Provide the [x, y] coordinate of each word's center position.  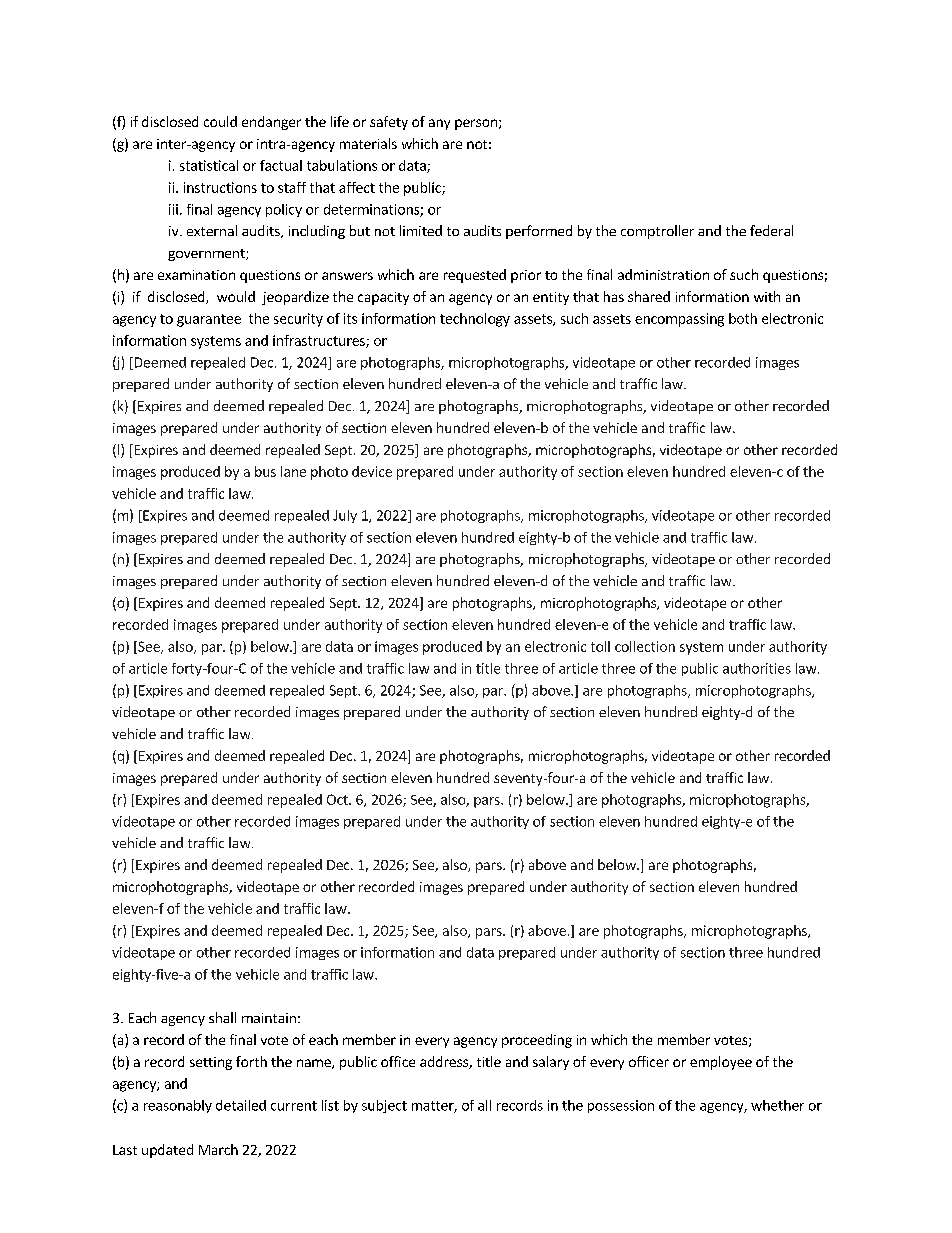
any [439, 124]
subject [384, 1106]
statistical [209, 165]
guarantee [209, 320]
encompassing [679, 320]
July [345, 516]
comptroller [657, 232]
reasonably [178, 1106]
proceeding [537, 1041]
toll [600, 646]
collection [645, 646]
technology [475, 320]
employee [721, 1063]
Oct [338, 799]
